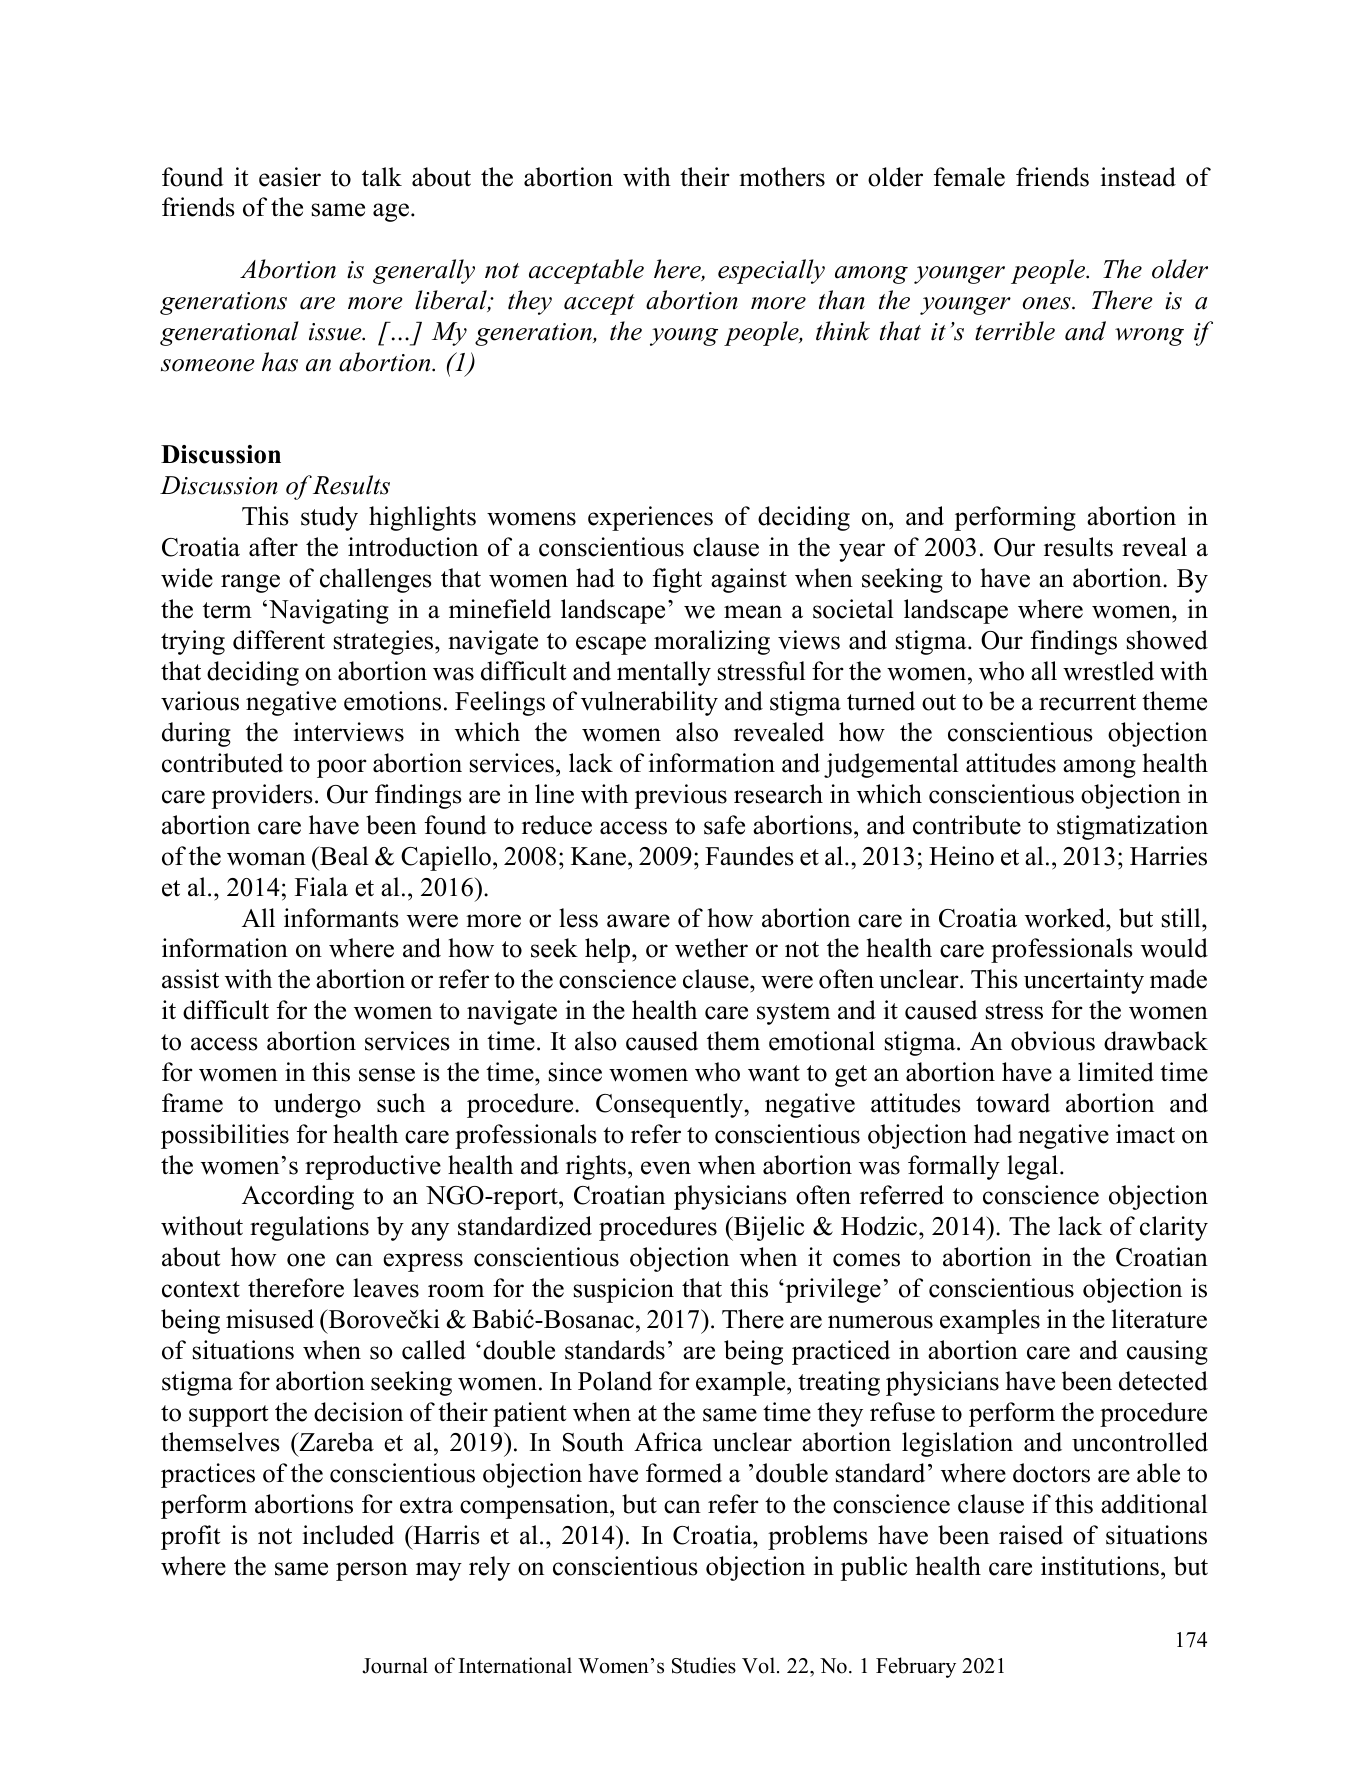 This page has width=1369, height=1772. What do you see at coordinates (1138, 177) in the page?
I see `instead` at bounding box center [1138, 177].
